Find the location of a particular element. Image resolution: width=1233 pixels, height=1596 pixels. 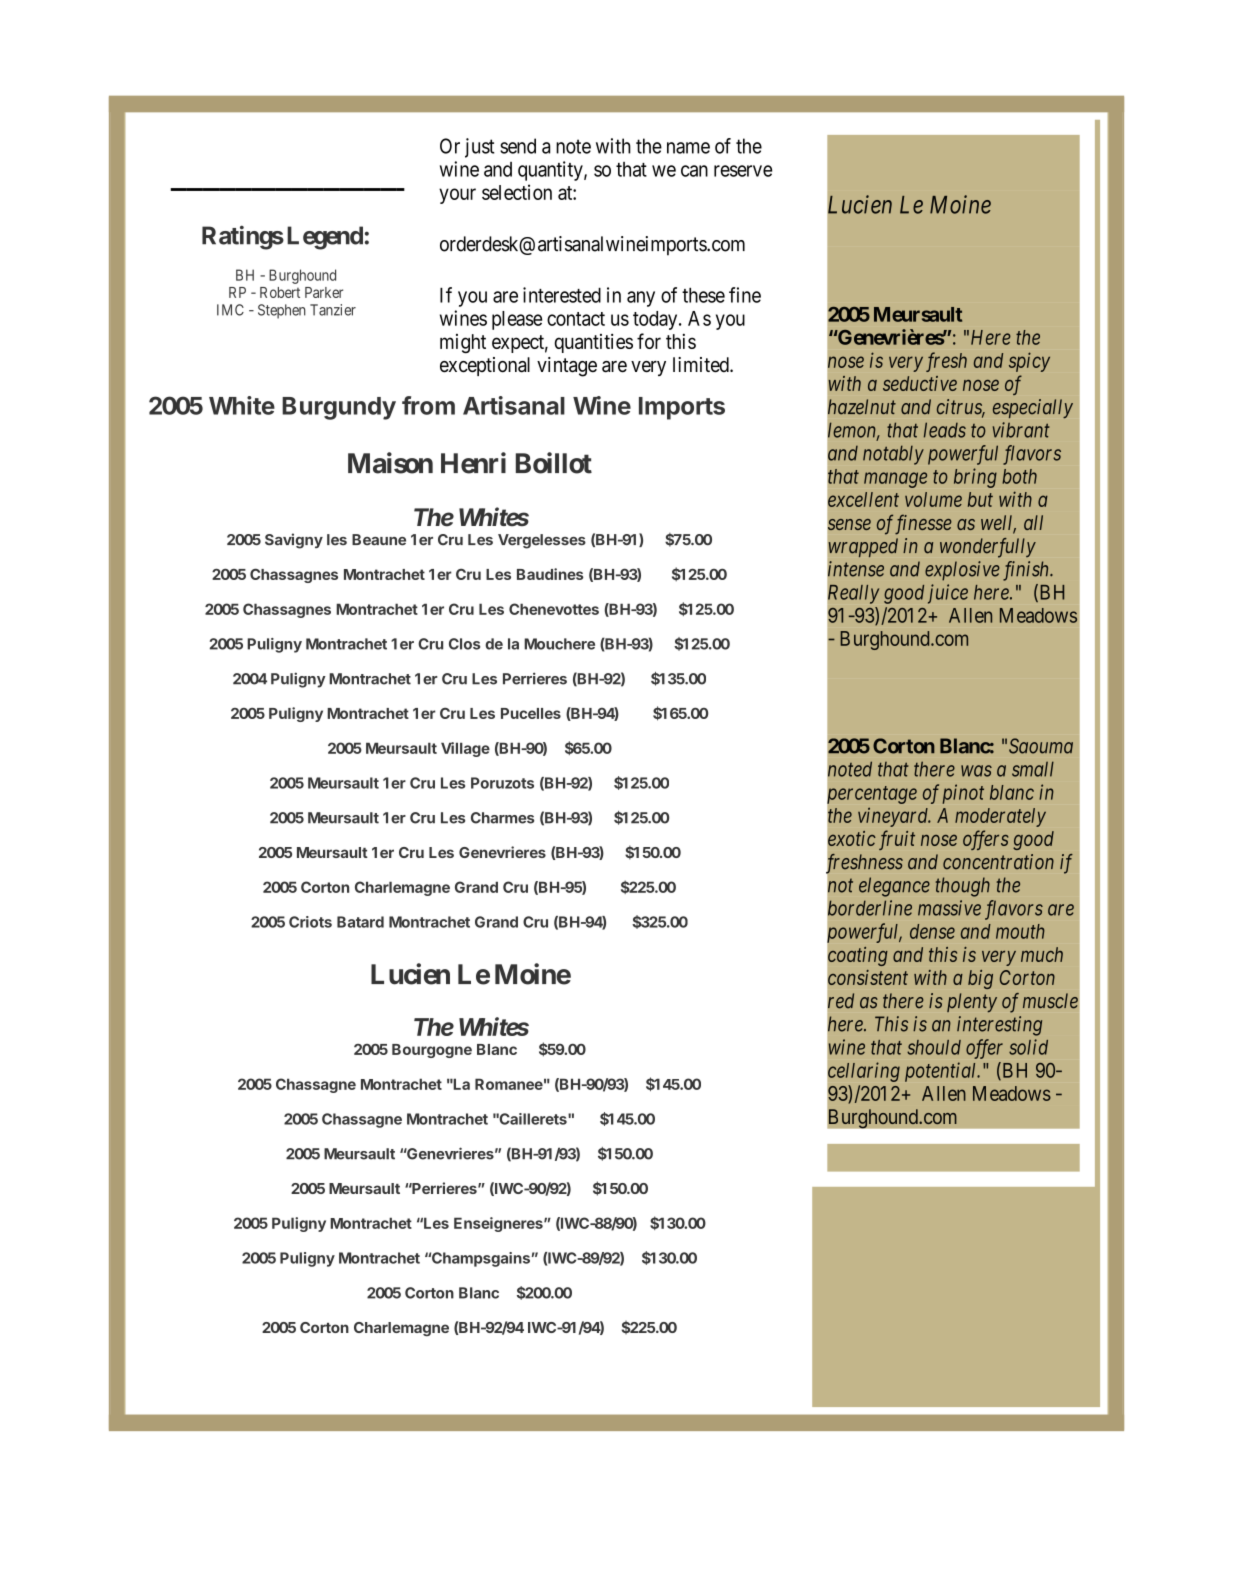

can is located at coordinates (694, 171).
